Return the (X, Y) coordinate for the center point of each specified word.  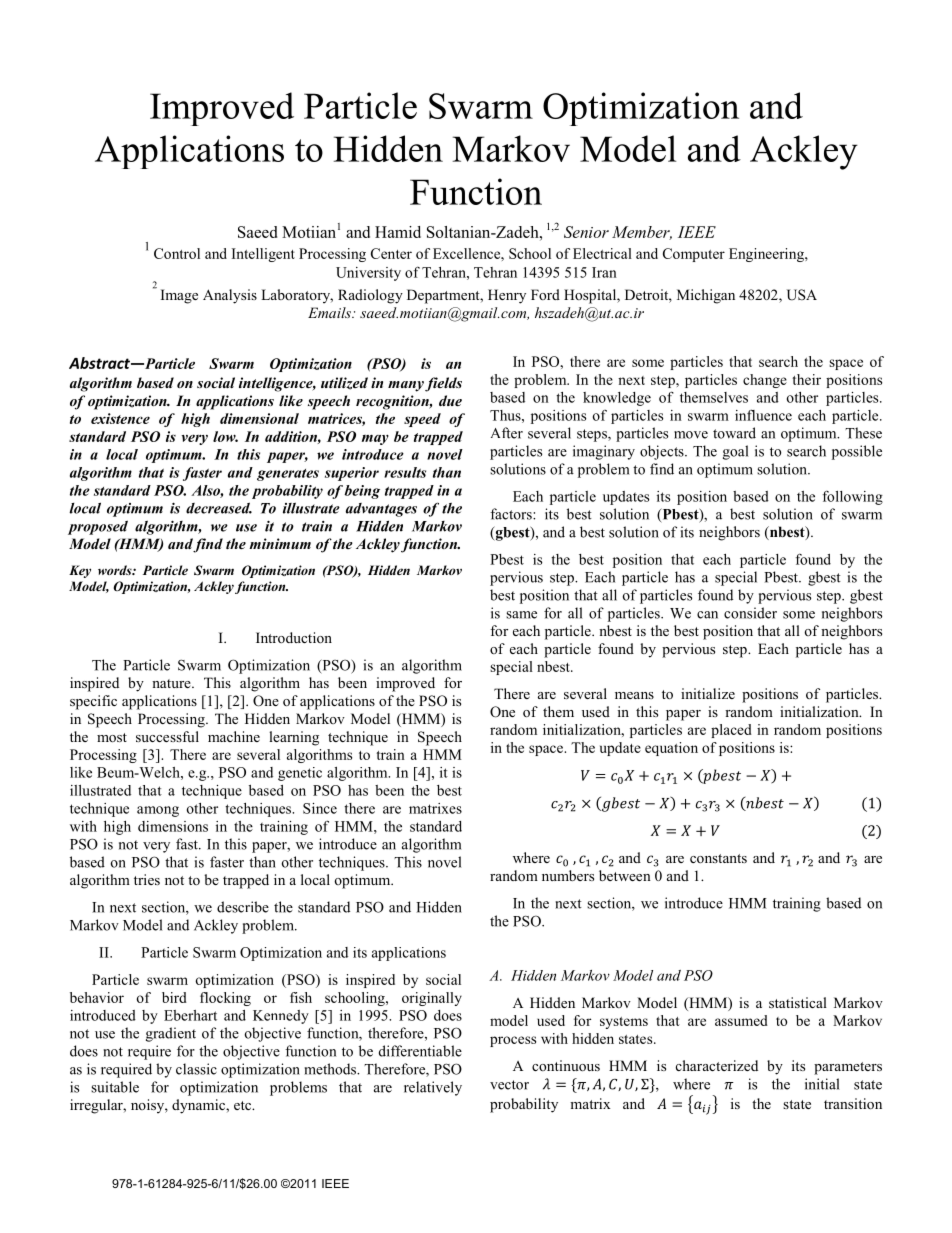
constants (718, 858)
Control (177, 253)
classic (196, 1069)
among (158, 811)
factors (512, 514)
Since (320, 808)
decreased (219, 508)
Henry (507, 296)
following (853, 497)
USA (802, 295)
